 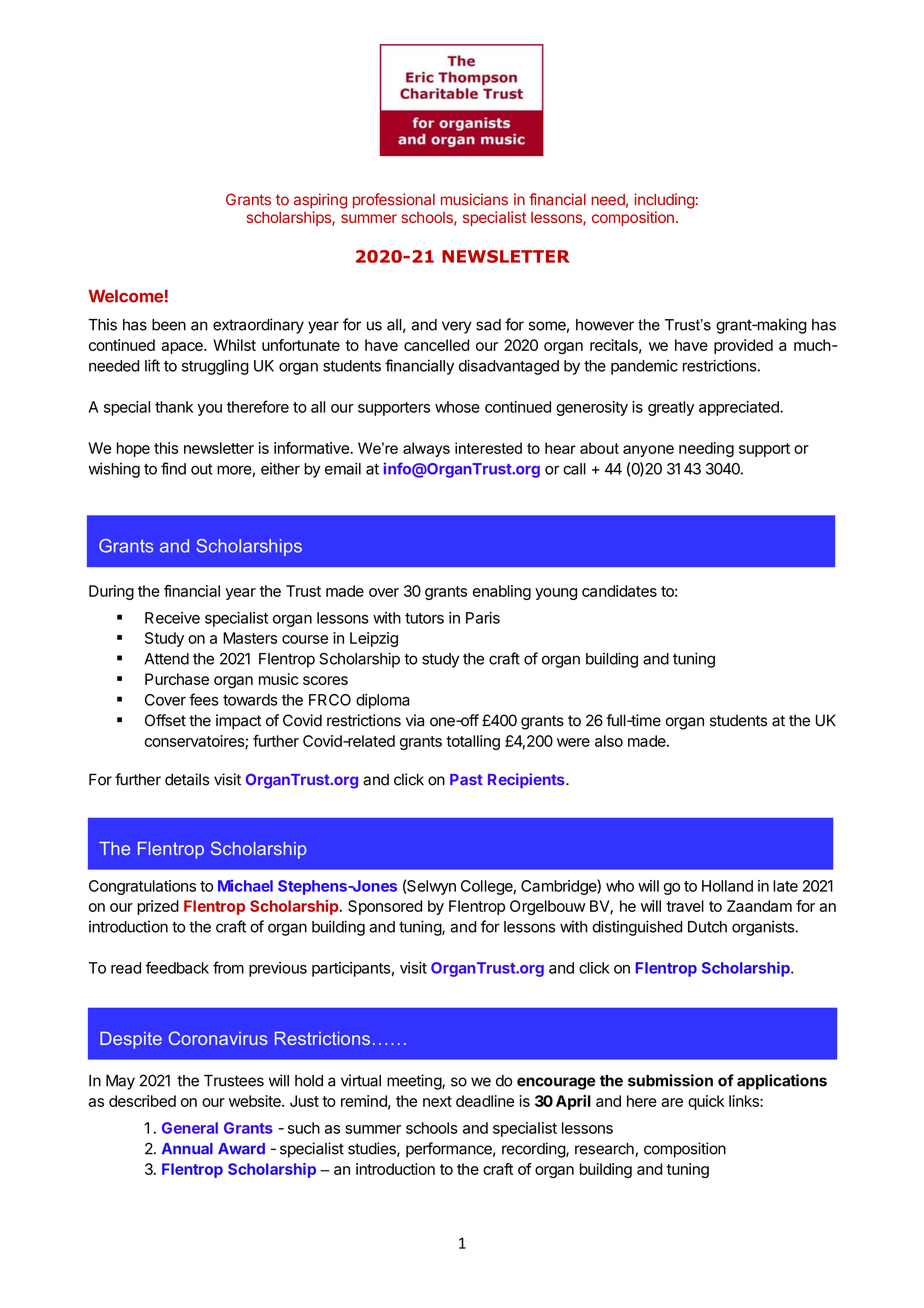 What do you see at coordinates (190, 1128) in the screenshot?
I see `General` at bounding box center [190, 1128].
